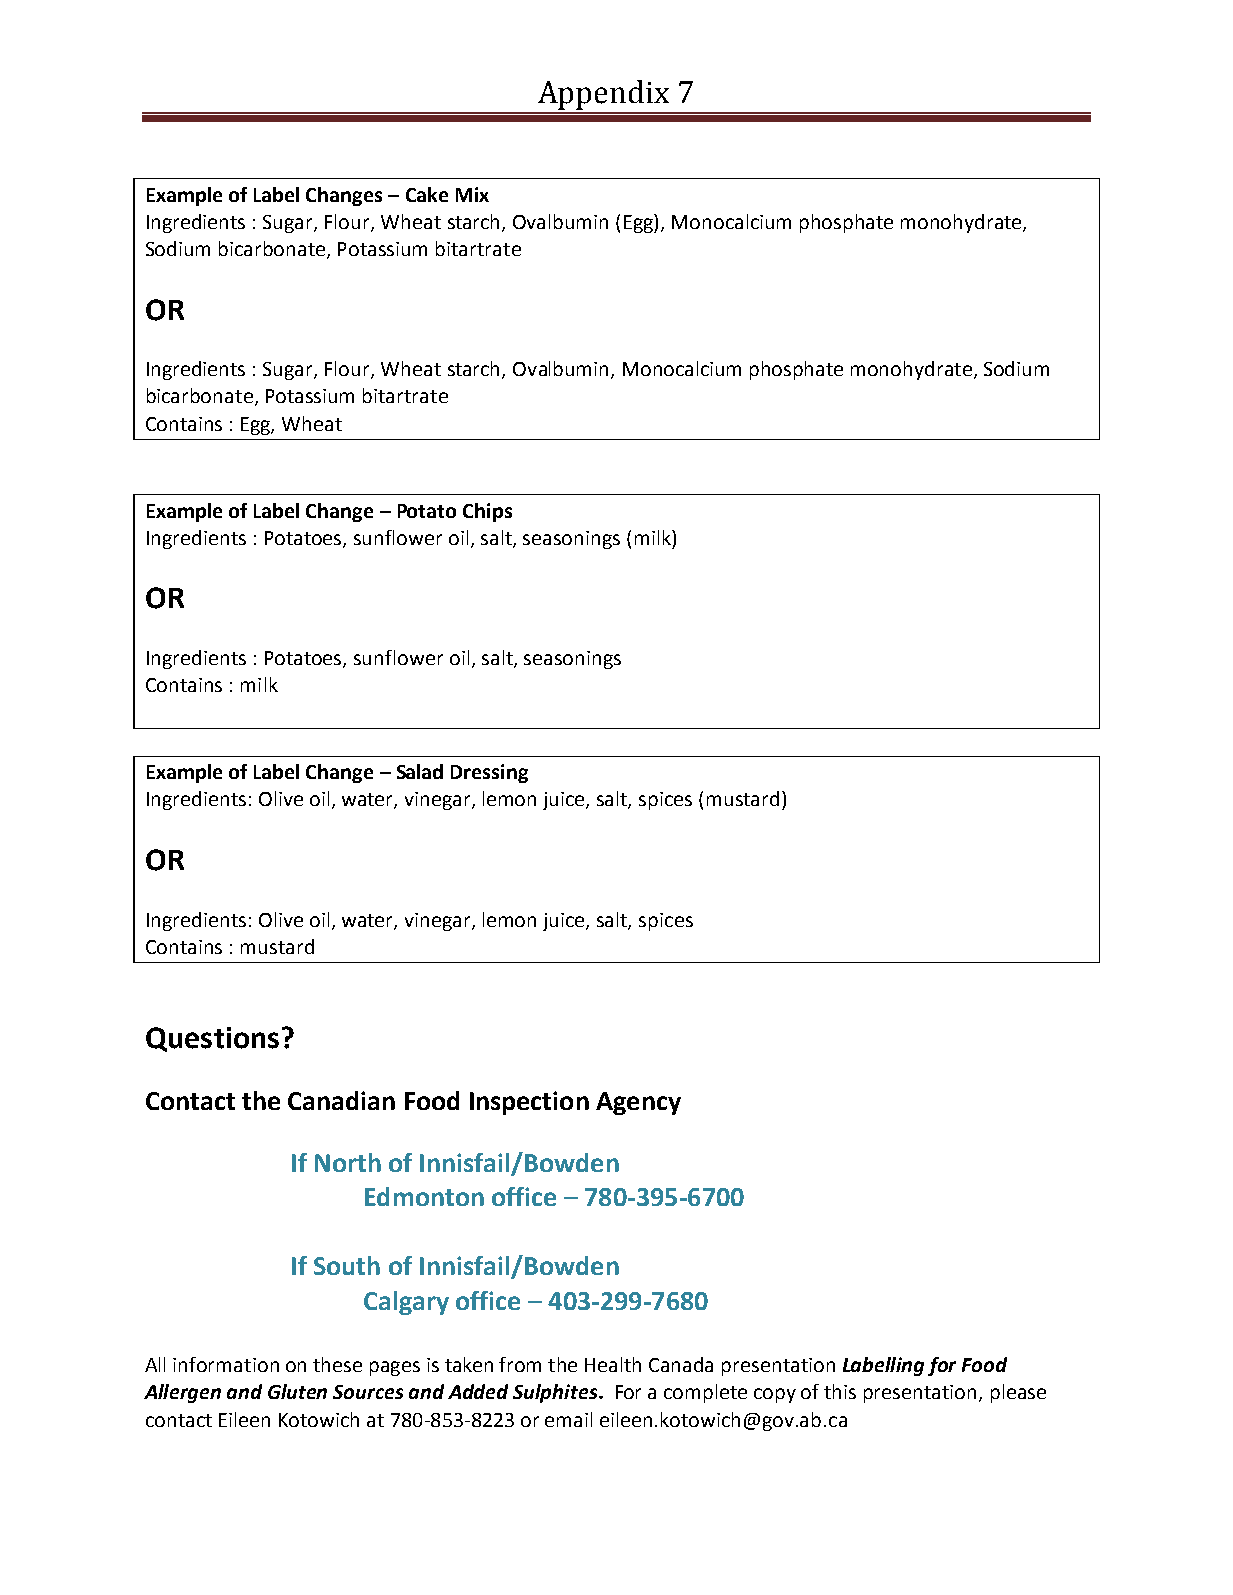 The height and width of the screenshot is (1595, 1233). Describe the element at coordinates (472, 194) in the screenshot. I see `Mix` at that location.
